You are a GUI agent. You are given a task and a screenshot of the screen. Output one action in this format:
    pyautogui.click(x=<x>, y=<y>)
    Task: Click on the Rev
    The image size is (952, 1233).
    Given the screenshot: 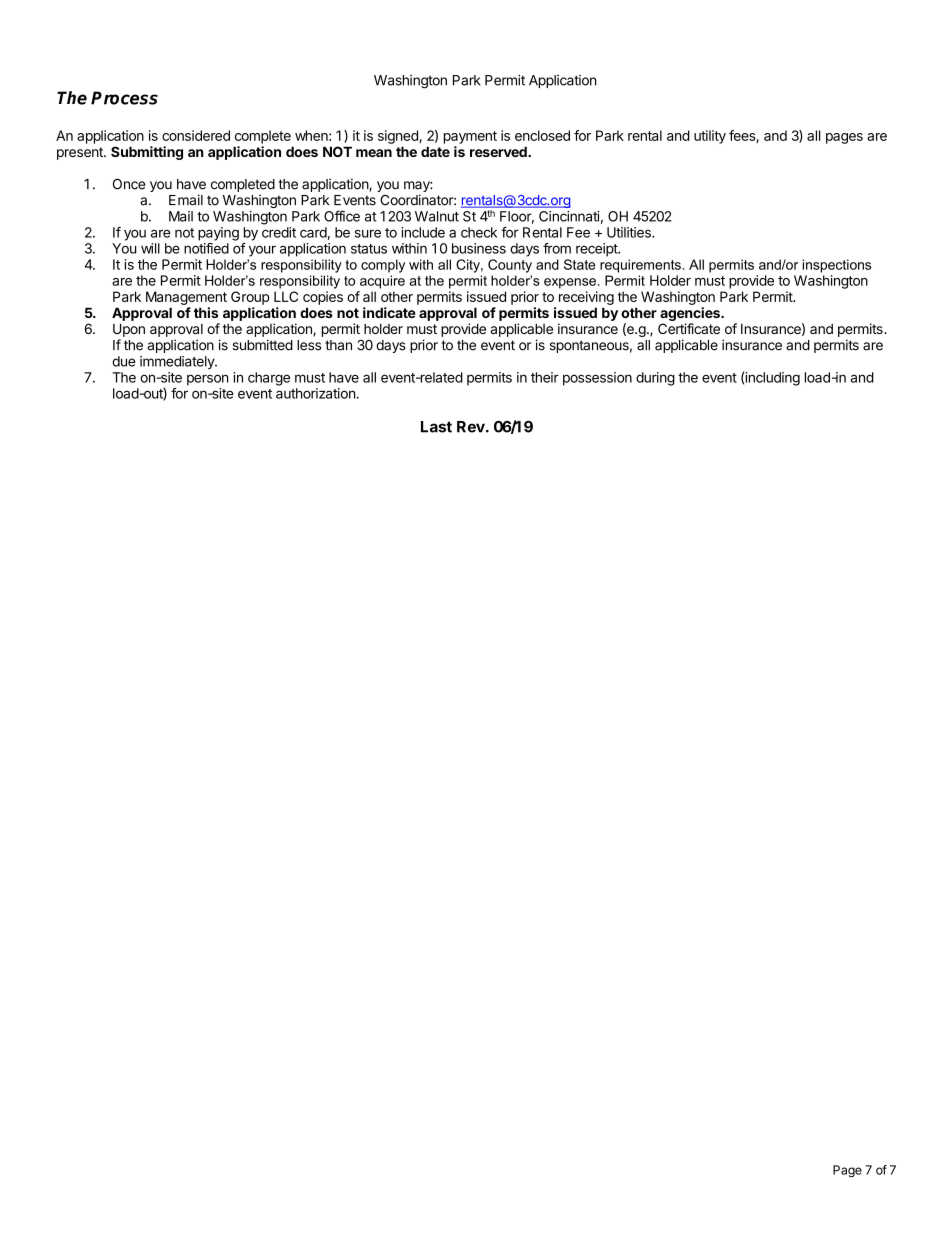 What is the action you would take?
    pyautogui.click(x=472, y=427)
